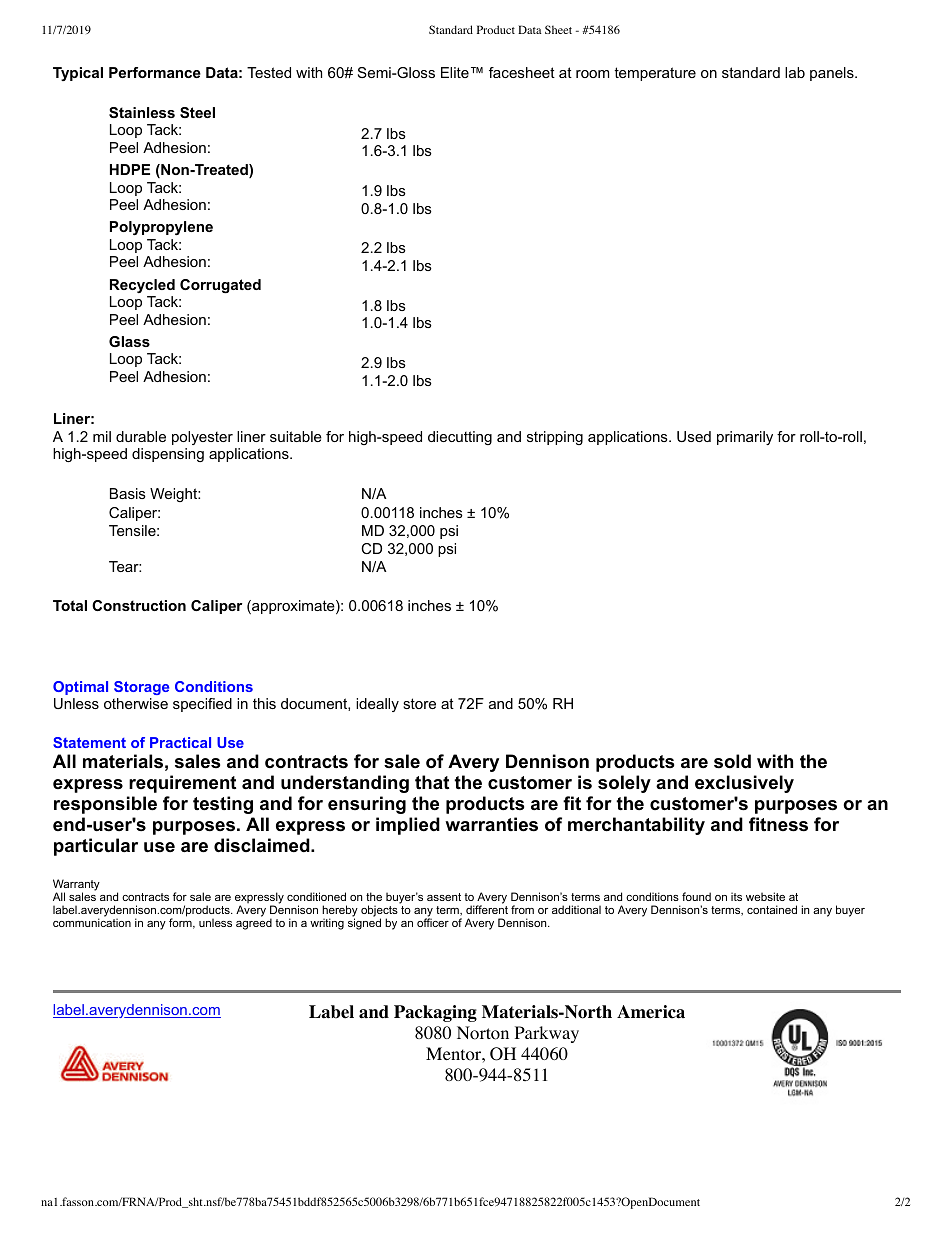 This screenshot has height=1233, width=952. I want to click on store, so click(419, 703).
